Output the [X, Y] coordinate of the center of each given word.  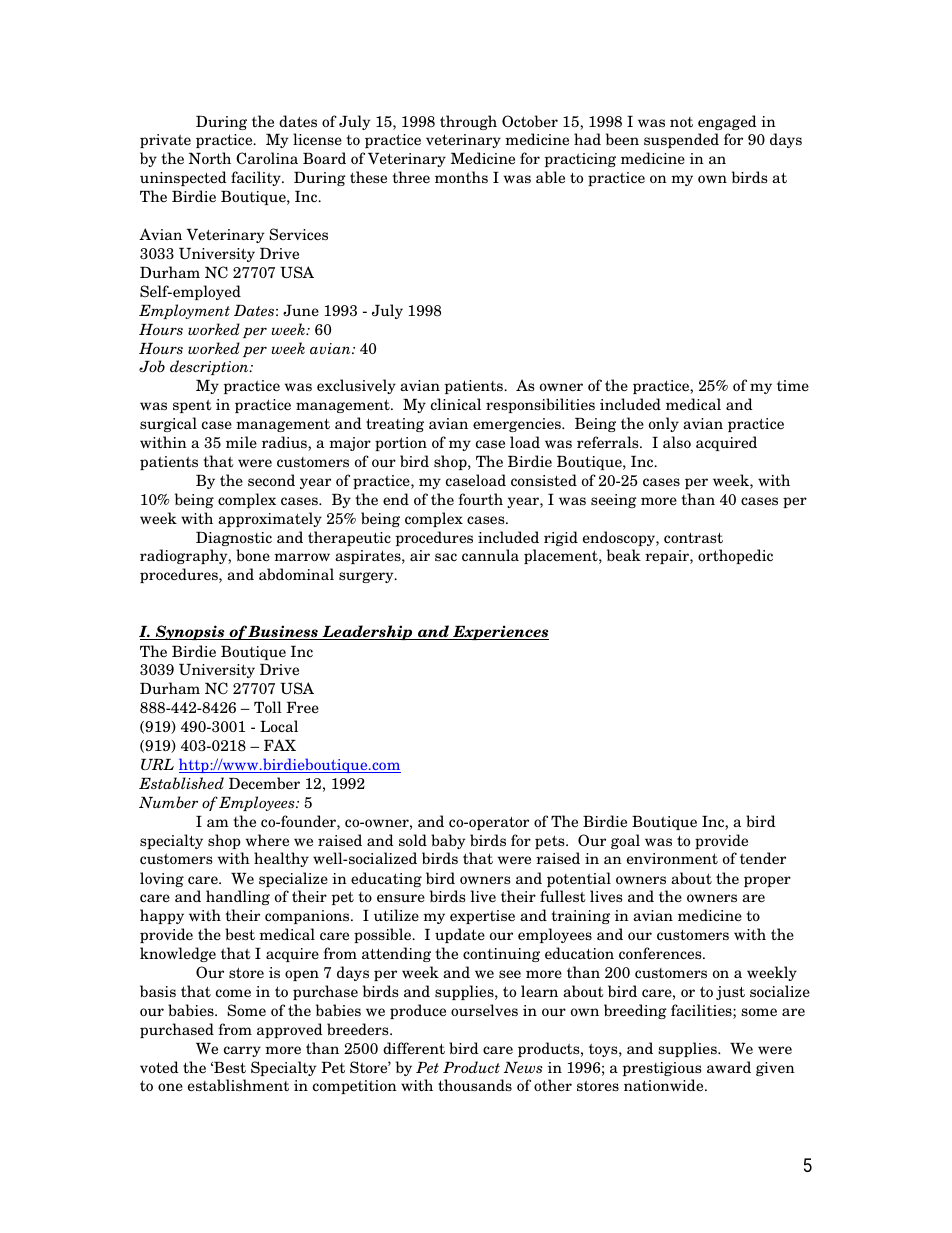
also [677, 442]
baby [448, 841]
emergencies [518, 425]
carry [242, 1051]
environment [672, 859]
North [210, 158]
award [729, 1067]
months [461, 177]
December [264, 783]
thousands [475, 1085]
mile [241, 442]
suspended [681, 140]
